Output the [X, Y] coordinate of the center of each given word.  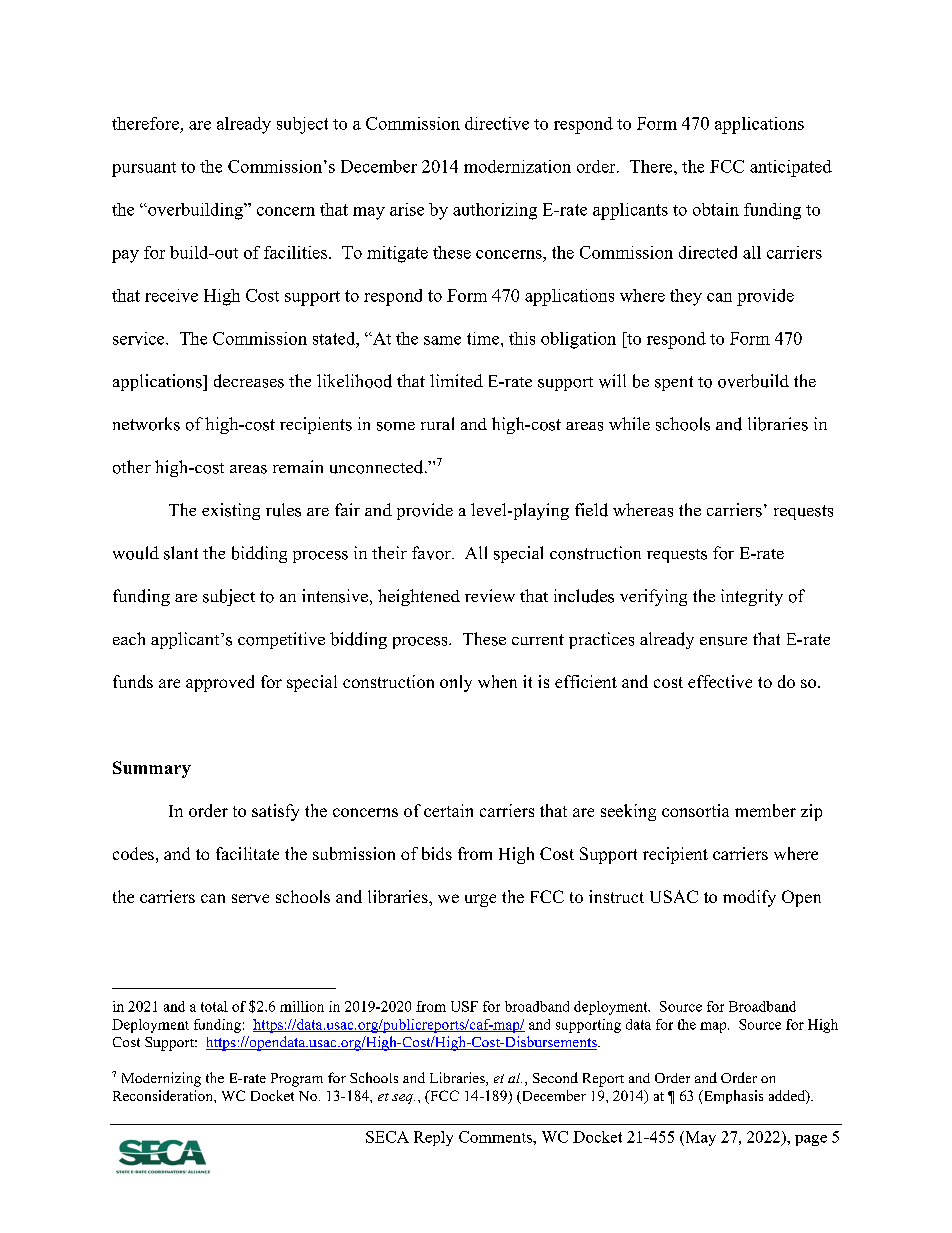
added [788, 1097]
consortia [695, 810]
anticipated [791, 168]
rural [437, 423]
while [629, 423]
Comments [496, 1137]
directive [497, 123]
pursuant [144, 169]
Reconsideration [164, 1095]
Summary [152, 769]
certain [448, 810]
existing [231, 511]
